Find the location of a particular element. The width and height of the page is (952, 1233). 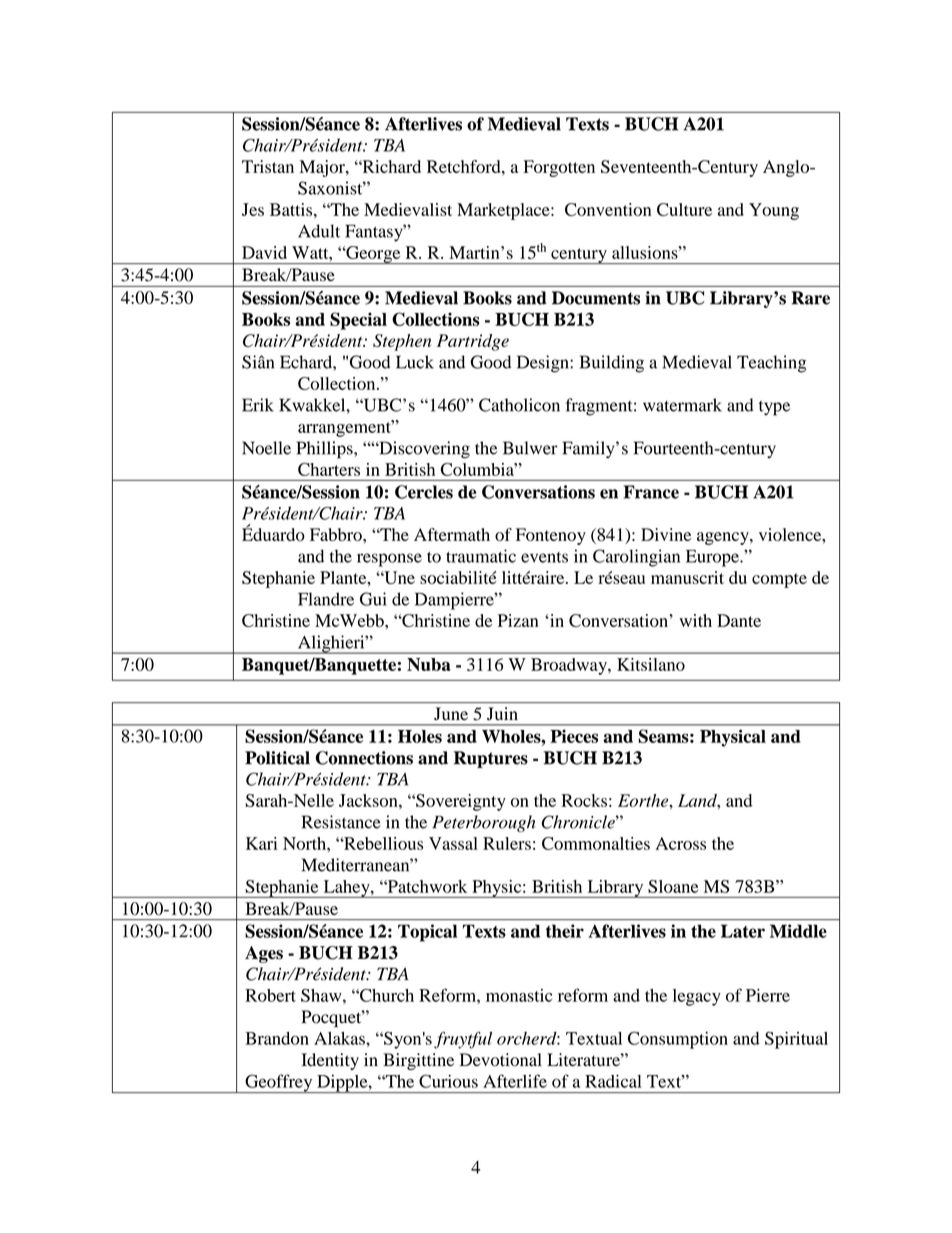

Gui is located at coordinates (373, 599).
